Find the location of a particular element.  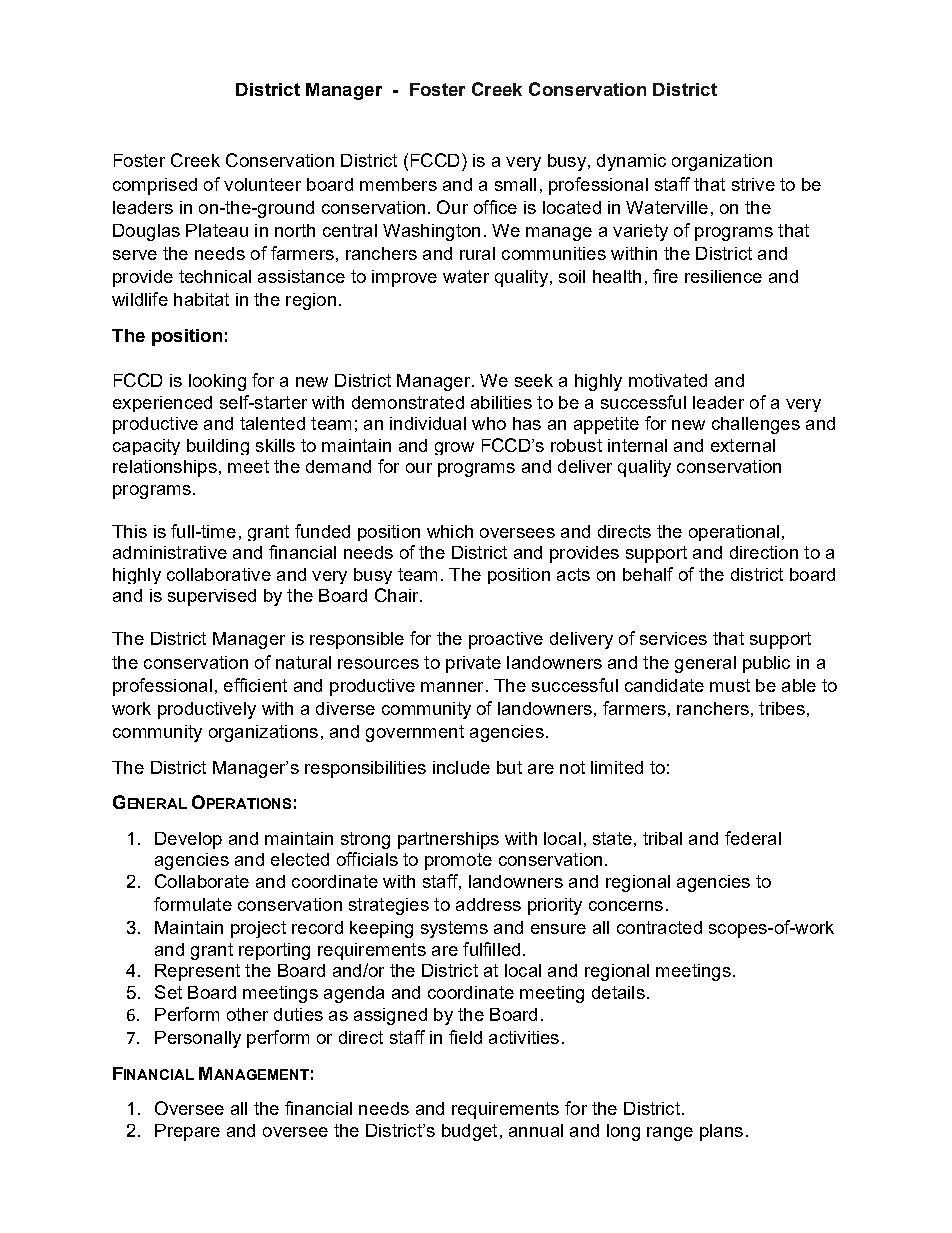

private is located at coordinates (473, 664).
